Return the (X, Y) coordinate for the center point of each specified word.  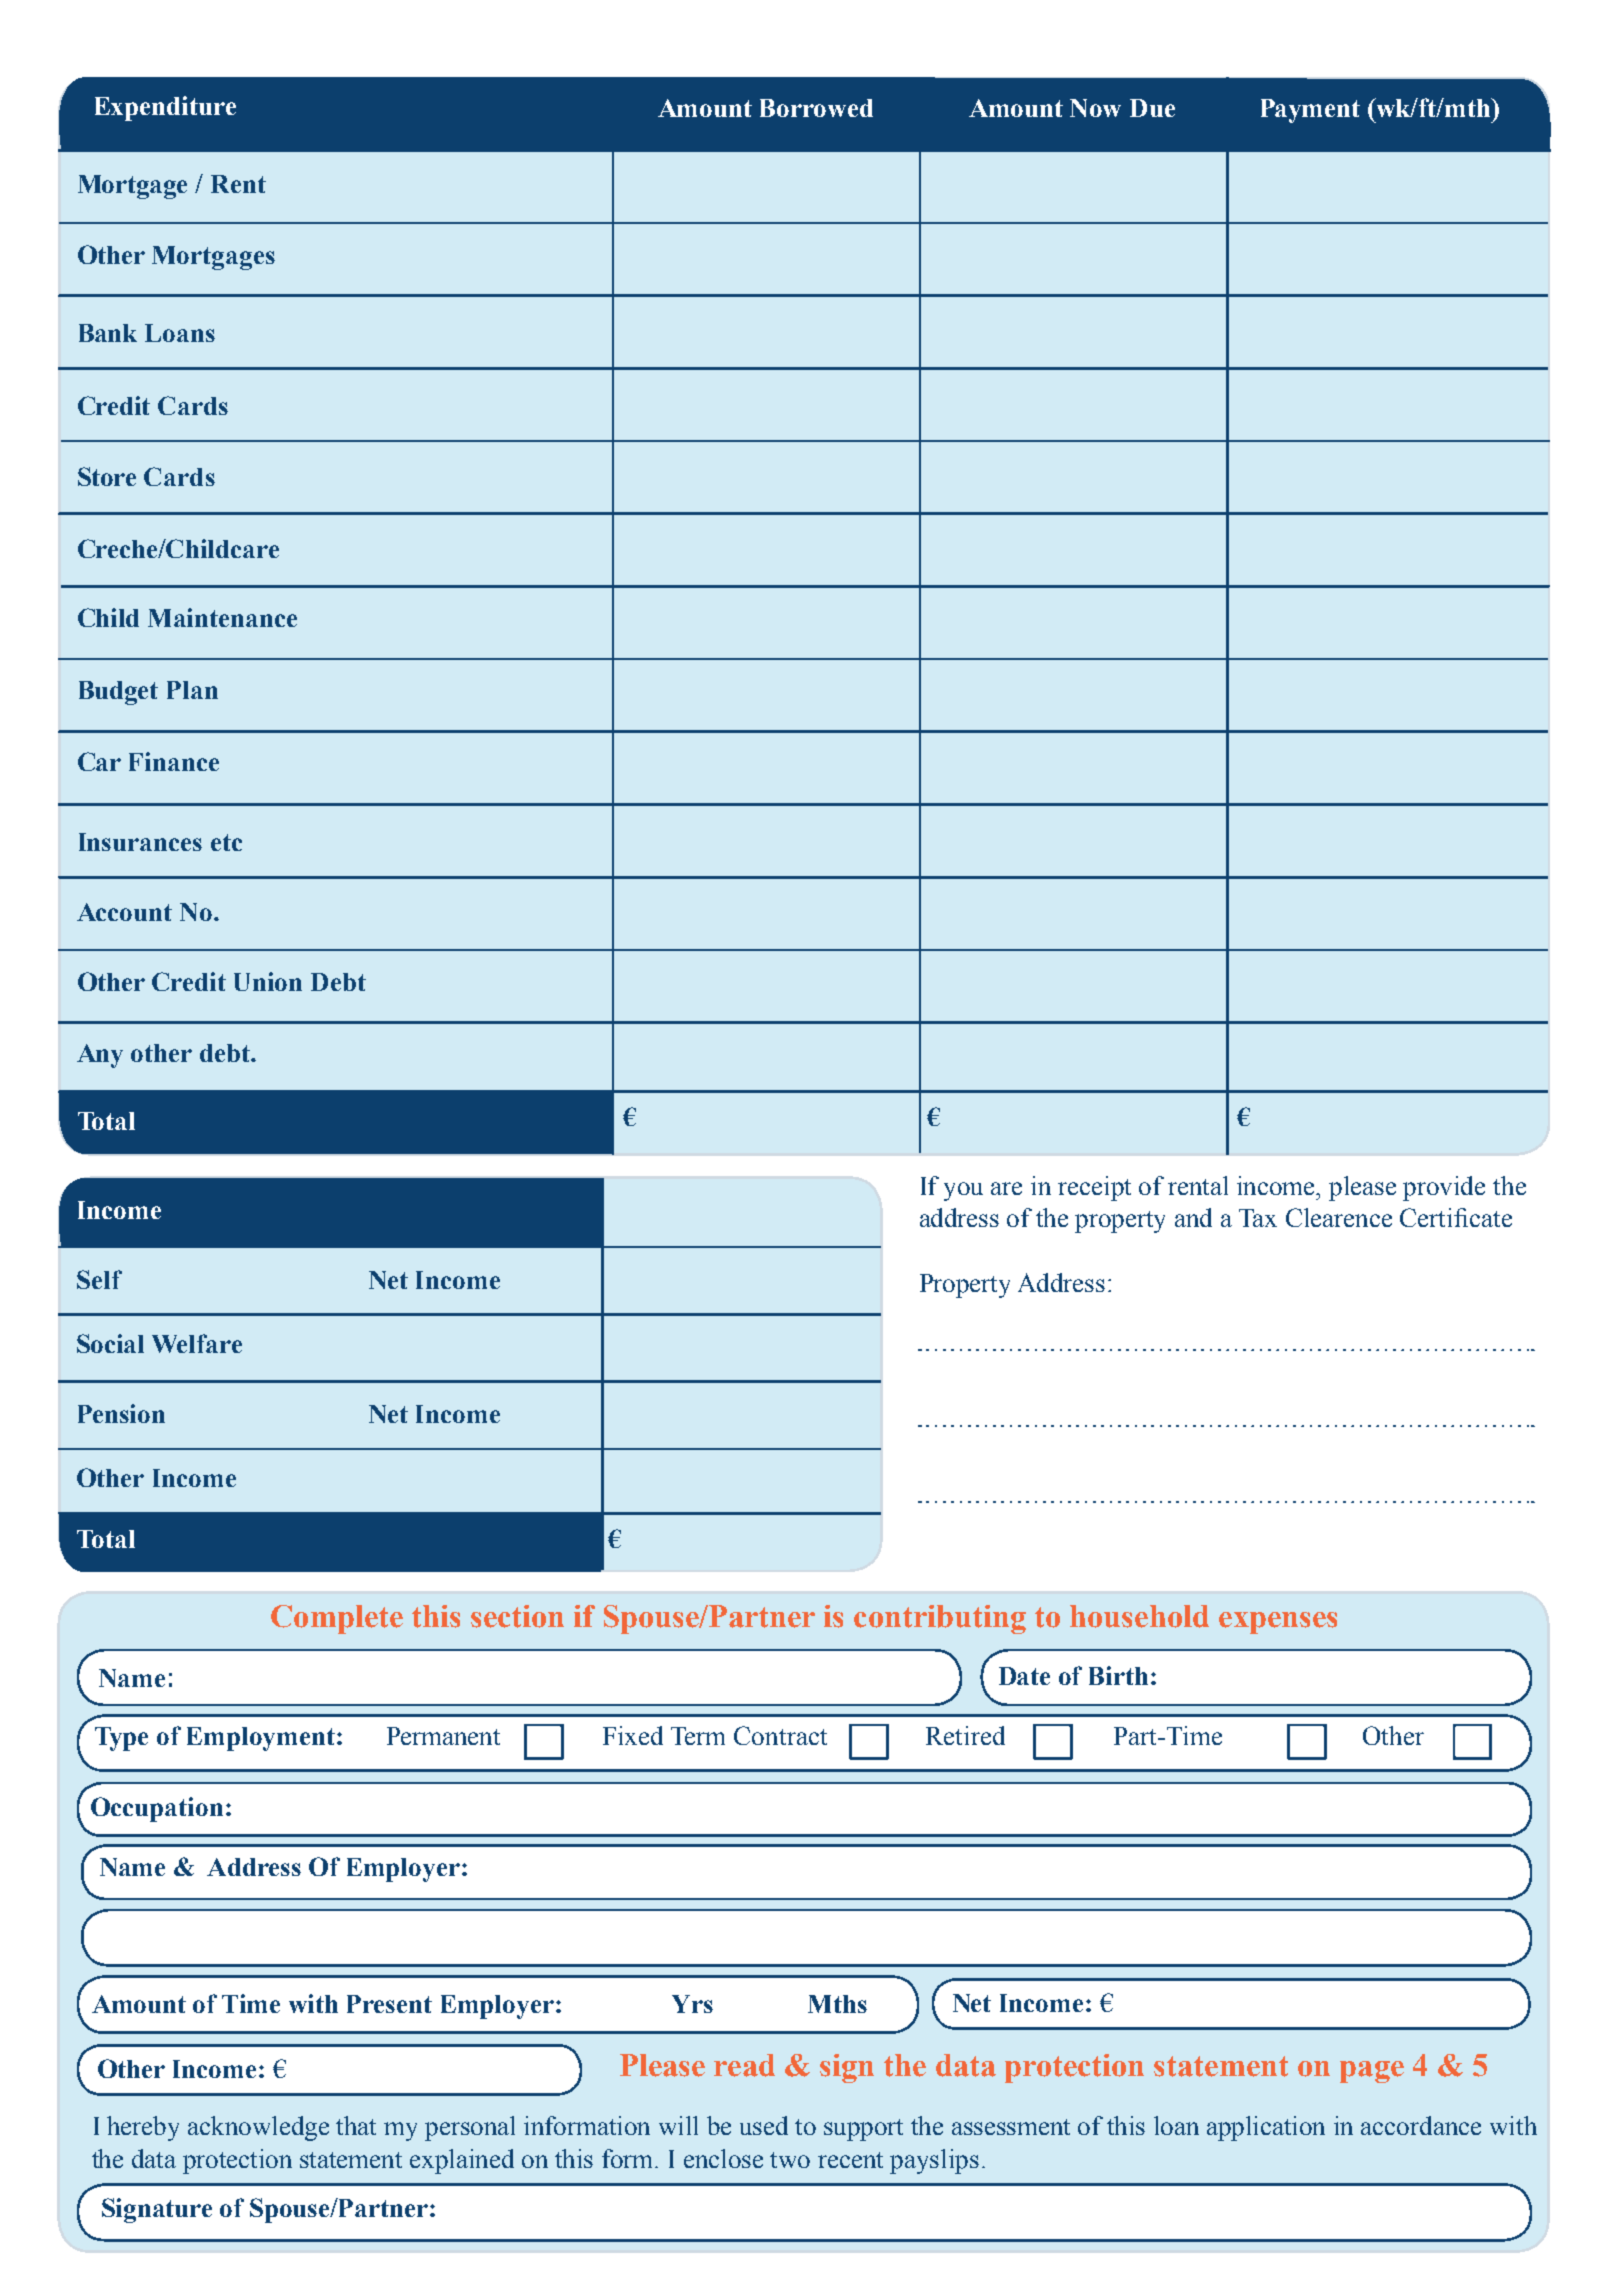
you (963, 1191)
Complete (337, 1619)
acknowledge (258, 2128)
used (764, 2125)
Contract (780, 1735)
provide (1444, 1188)
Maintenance (222, 617)
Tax (1258, 1218)
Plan (192, 690)
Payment (1310, 111)
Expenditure (165, 108)
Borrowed (816, 108)
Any (100, 1056)
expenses (1278, 1623)
